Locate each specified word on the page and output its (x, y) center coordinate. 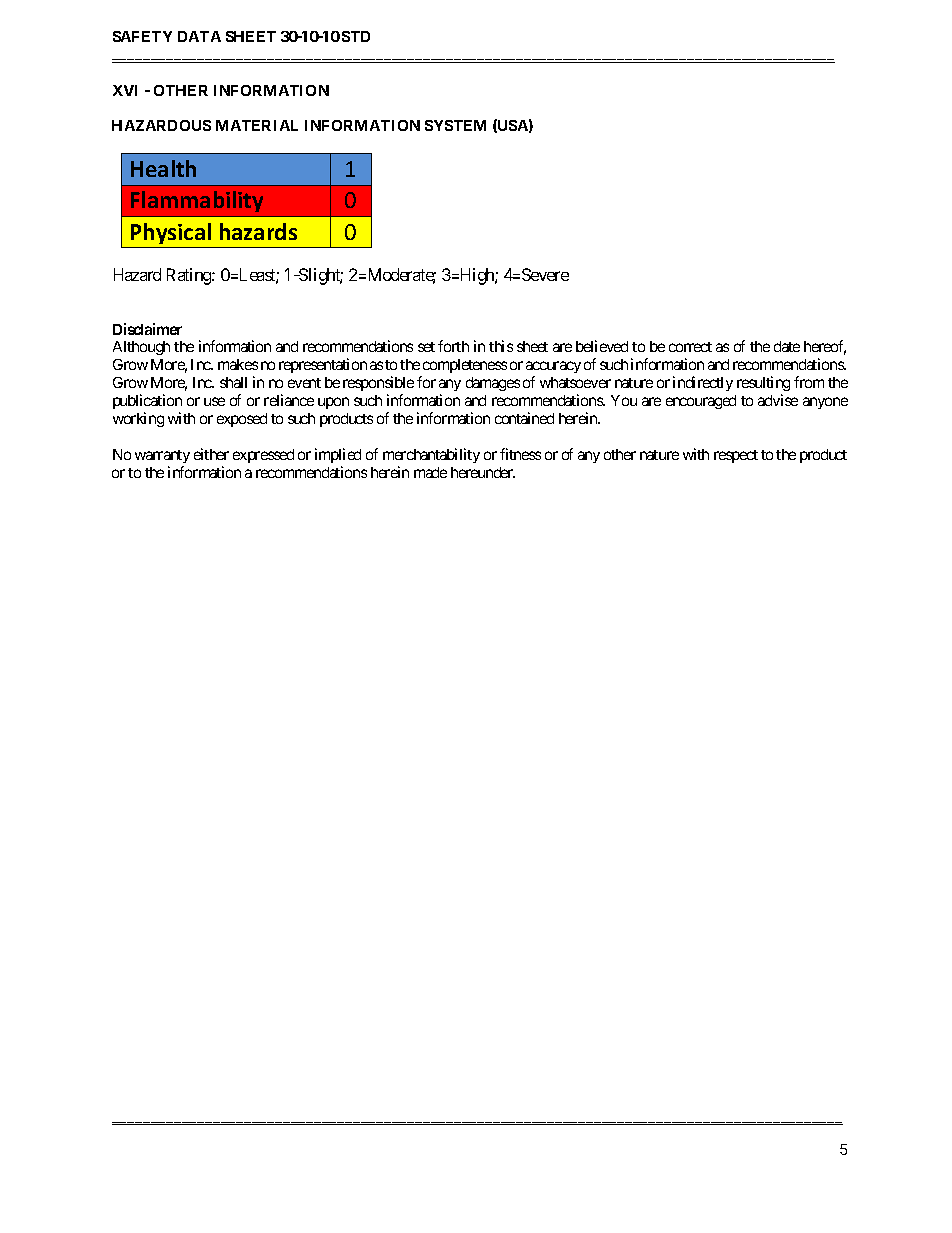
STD (356, 36)
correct (690, 347)
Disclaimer (147, 329)
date (787, 346)
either (211, 454)
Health (163, 168)
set (426, 347)
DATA (199, 36)
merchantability (431, 455)
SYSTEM (455, 125)
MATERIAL (257, 125)
